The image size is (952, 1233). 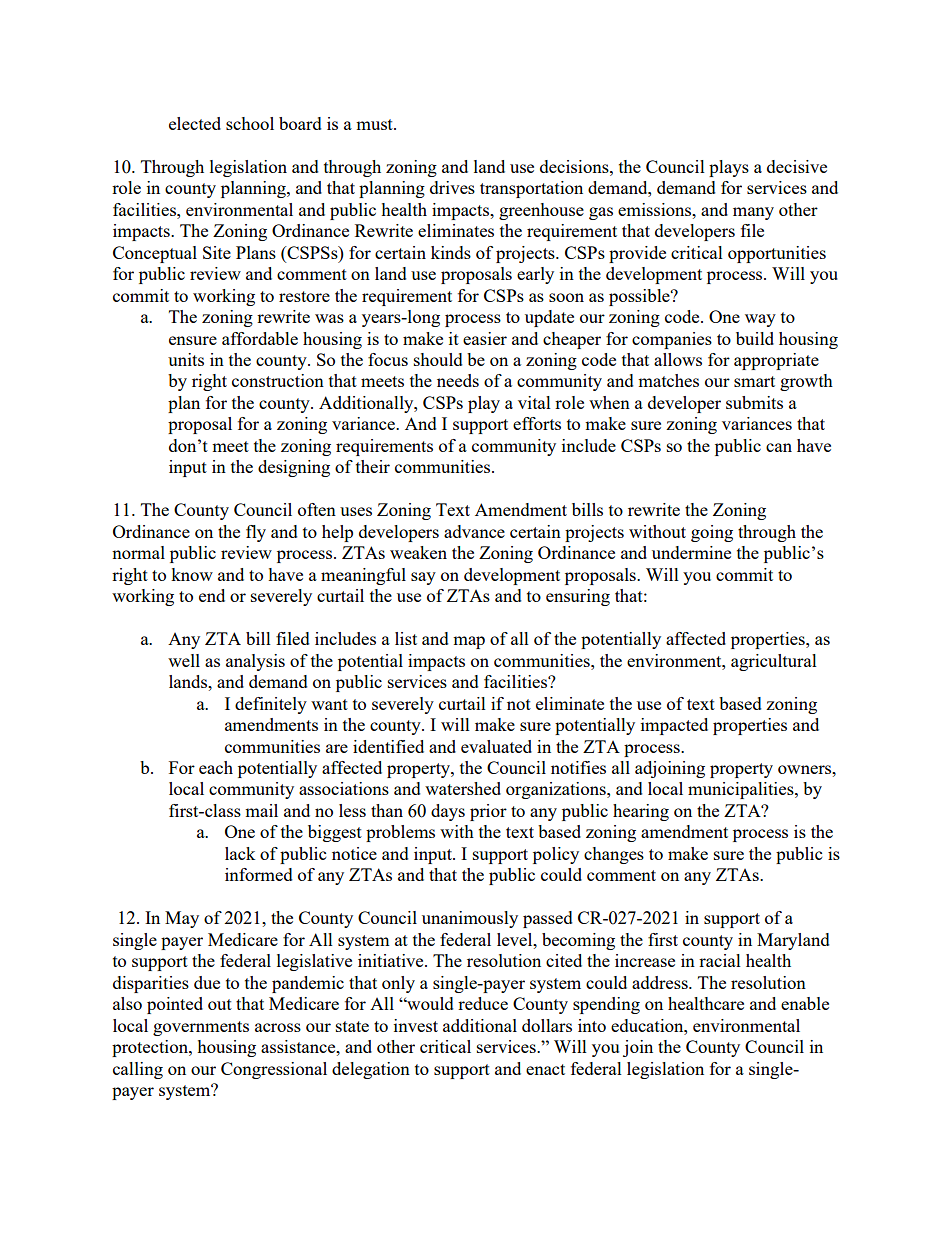 I want to click on say, so click(x=423, y=578).
